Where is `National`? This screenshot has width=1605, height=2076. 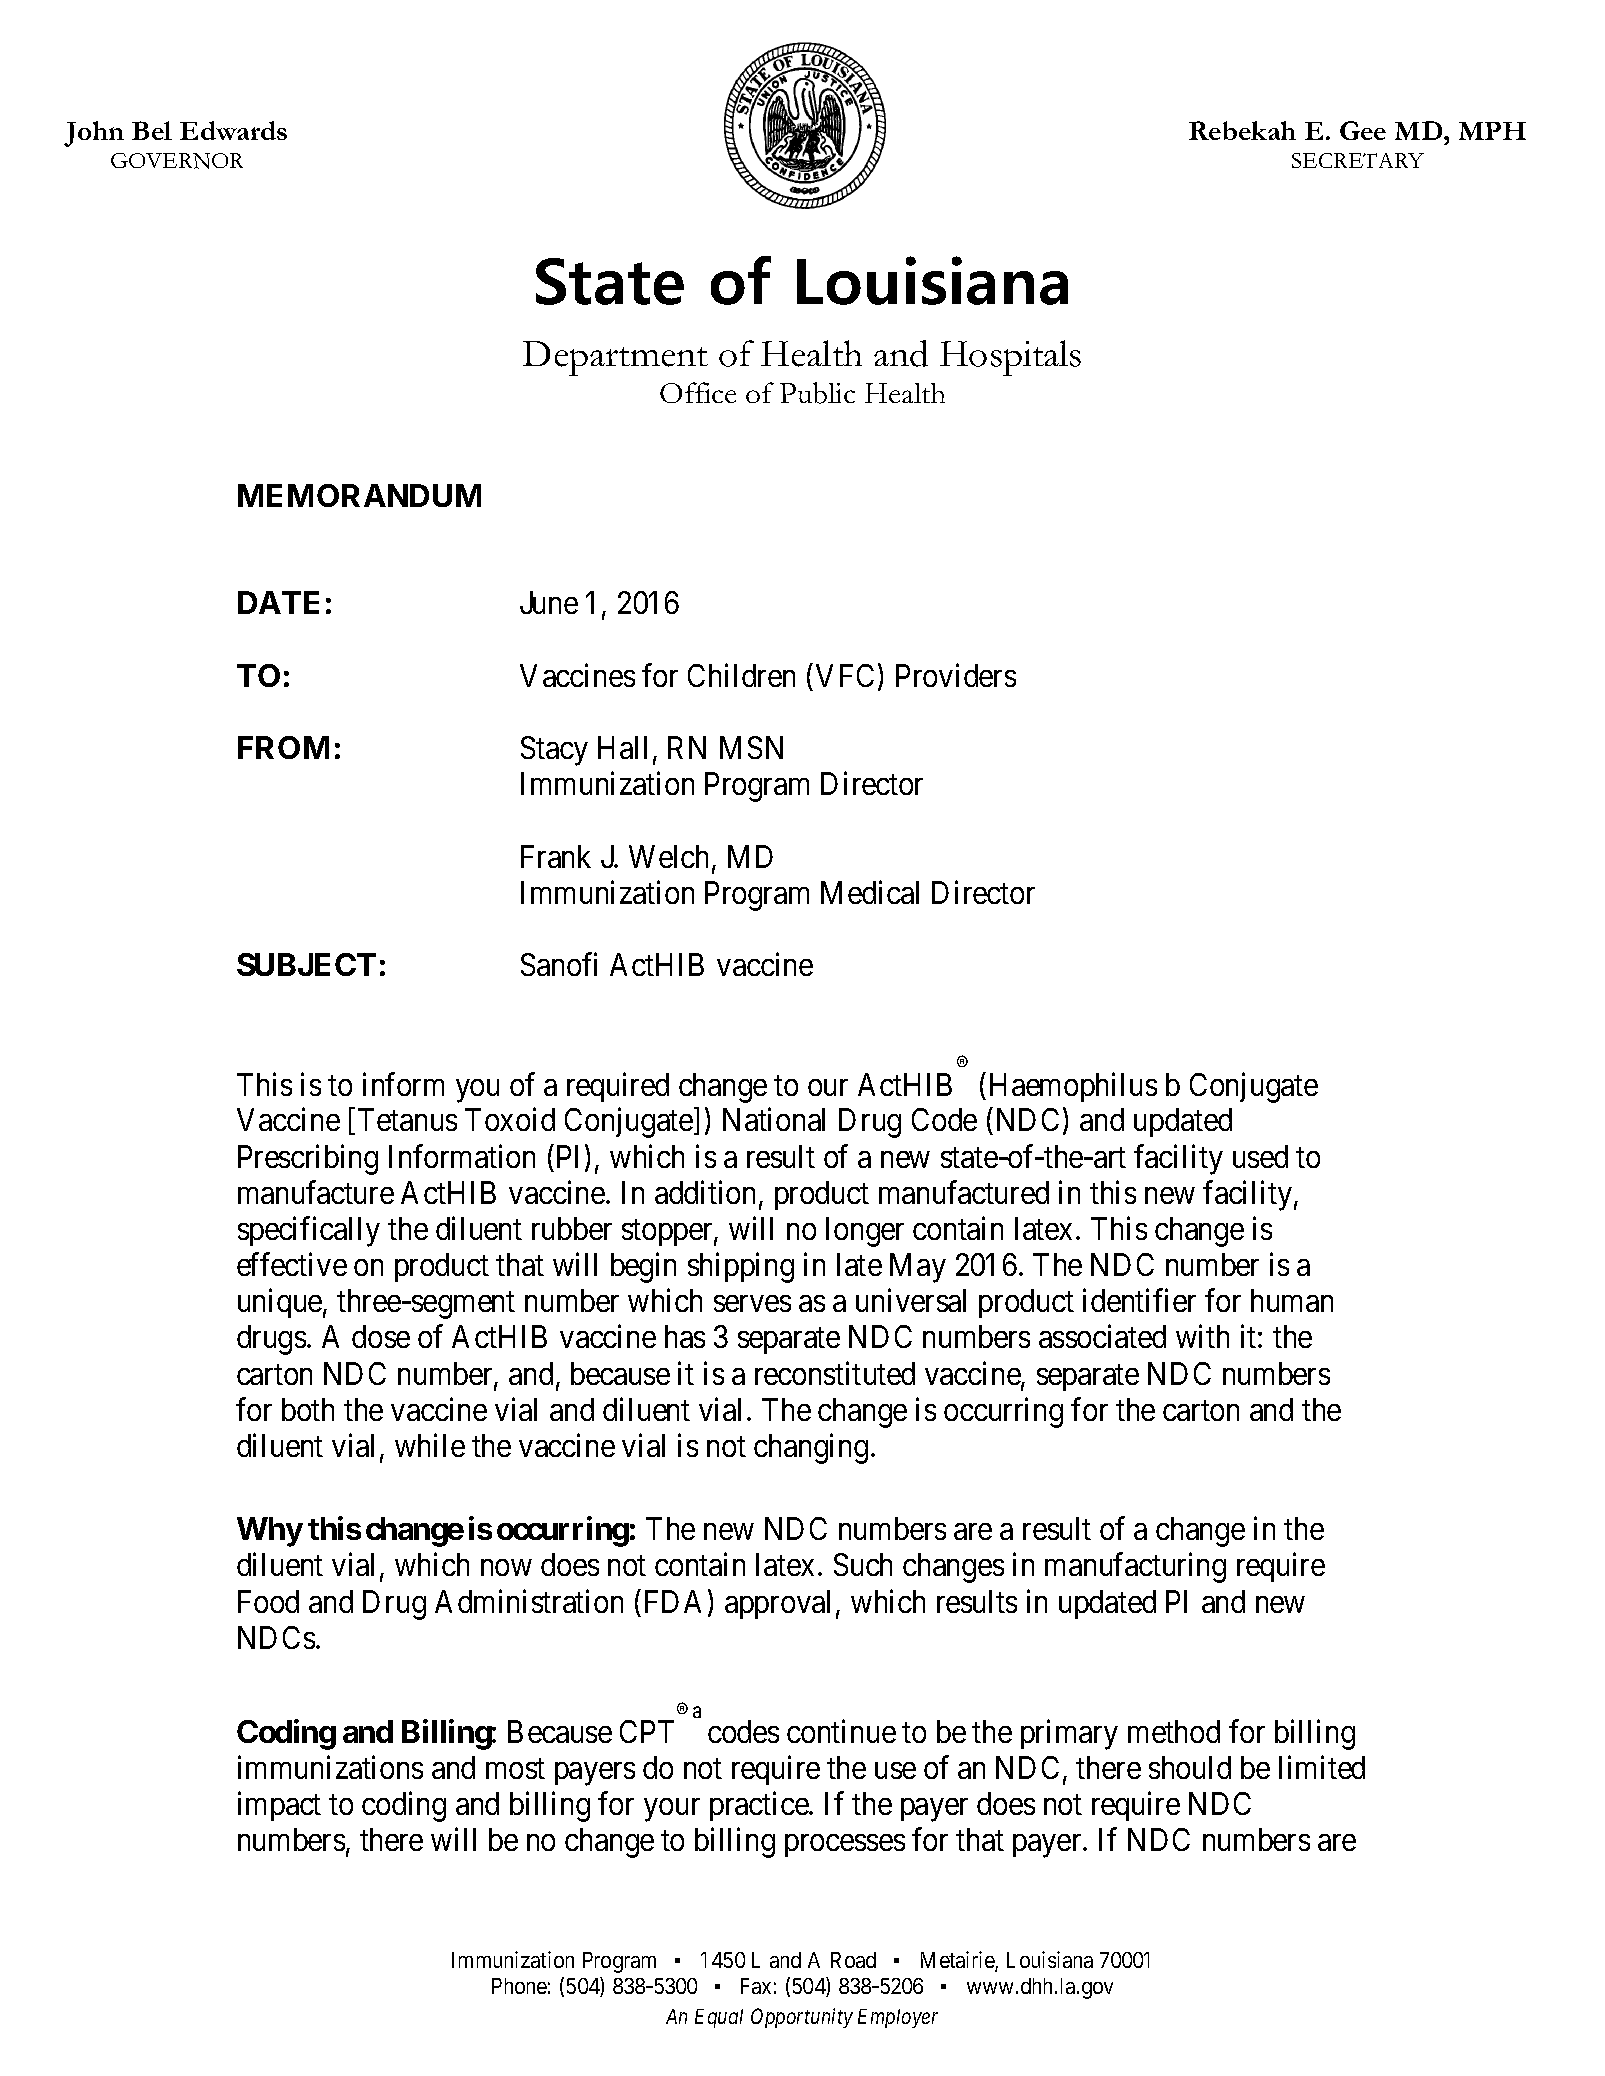
National is located at coordinates (774, 1119).
